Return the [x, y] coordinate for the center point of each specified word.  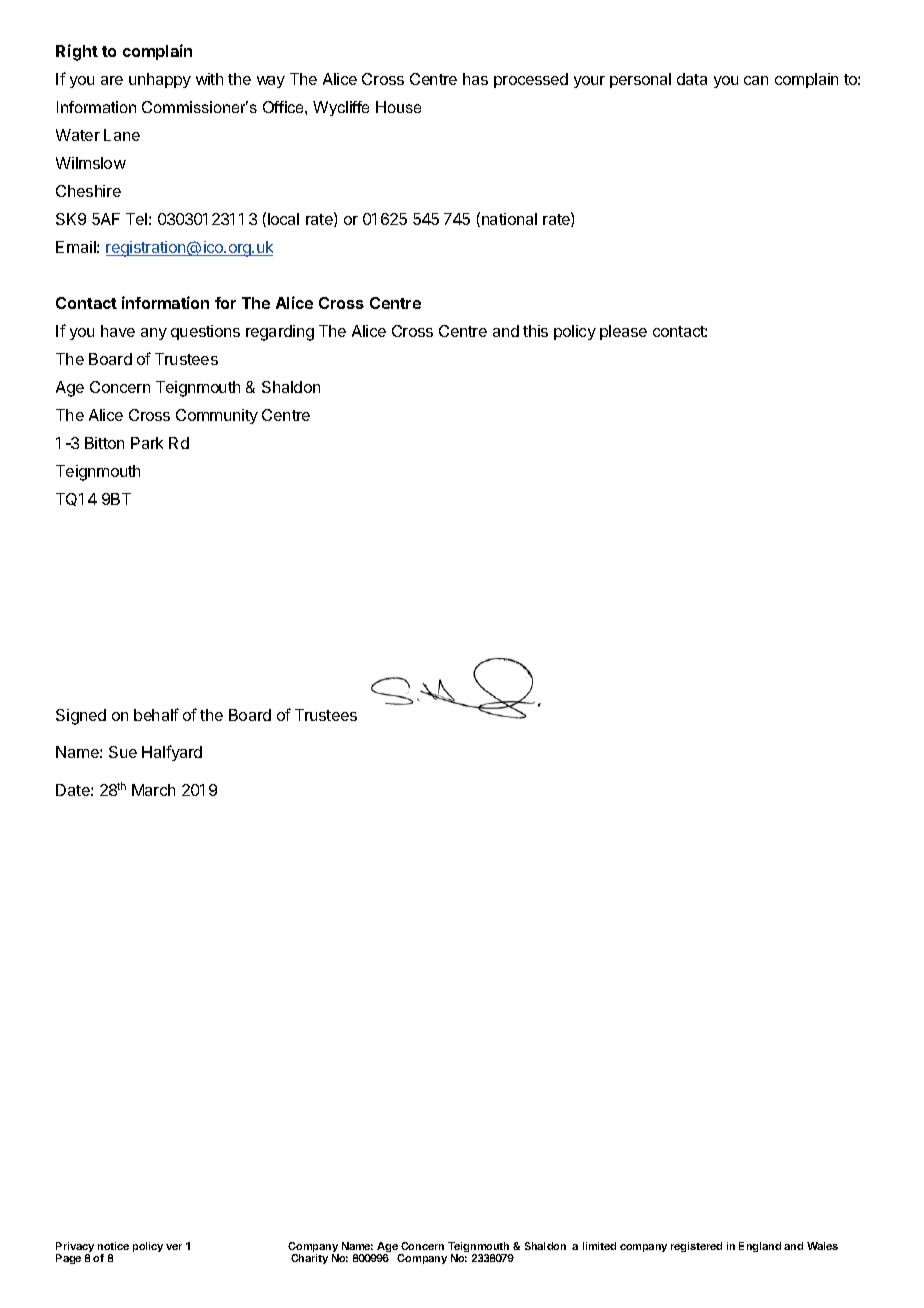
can [756, 80]
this [535, 331]
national [509, 219]
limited [599, 1246]
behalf [156, 714]
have [118, 331]
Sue [123, 752]
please [623, 332]
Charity [309, 1259]
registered [696, 1247]
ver [174, 1247]
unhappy [160, 80]
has [475, 79]
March [153, 790]
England [760, 1247]
